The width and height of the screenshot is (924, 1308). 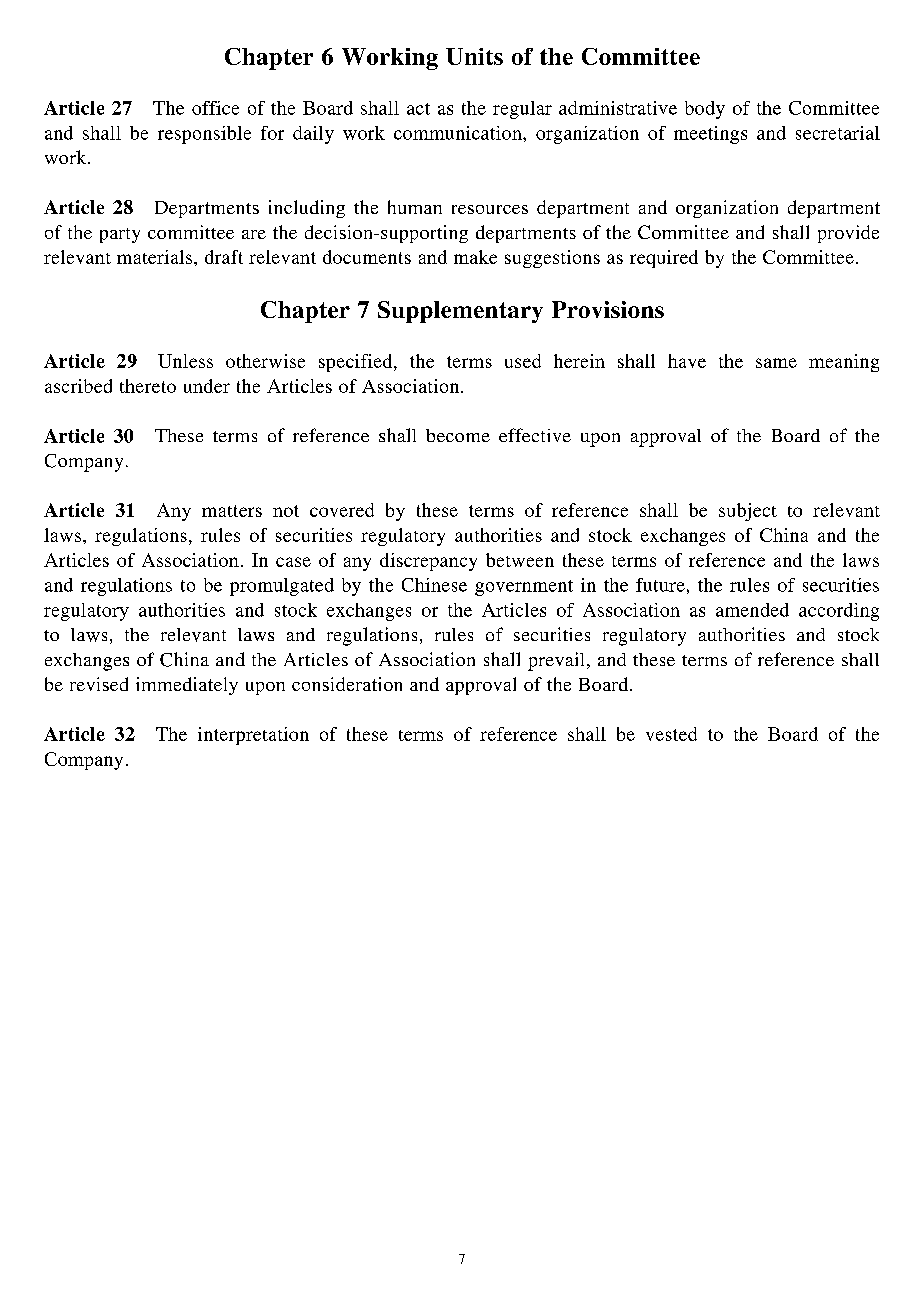 What do you see at coordinates (705, 110) in the screenshot?
I see `body` at bounding box center [705, 110].
